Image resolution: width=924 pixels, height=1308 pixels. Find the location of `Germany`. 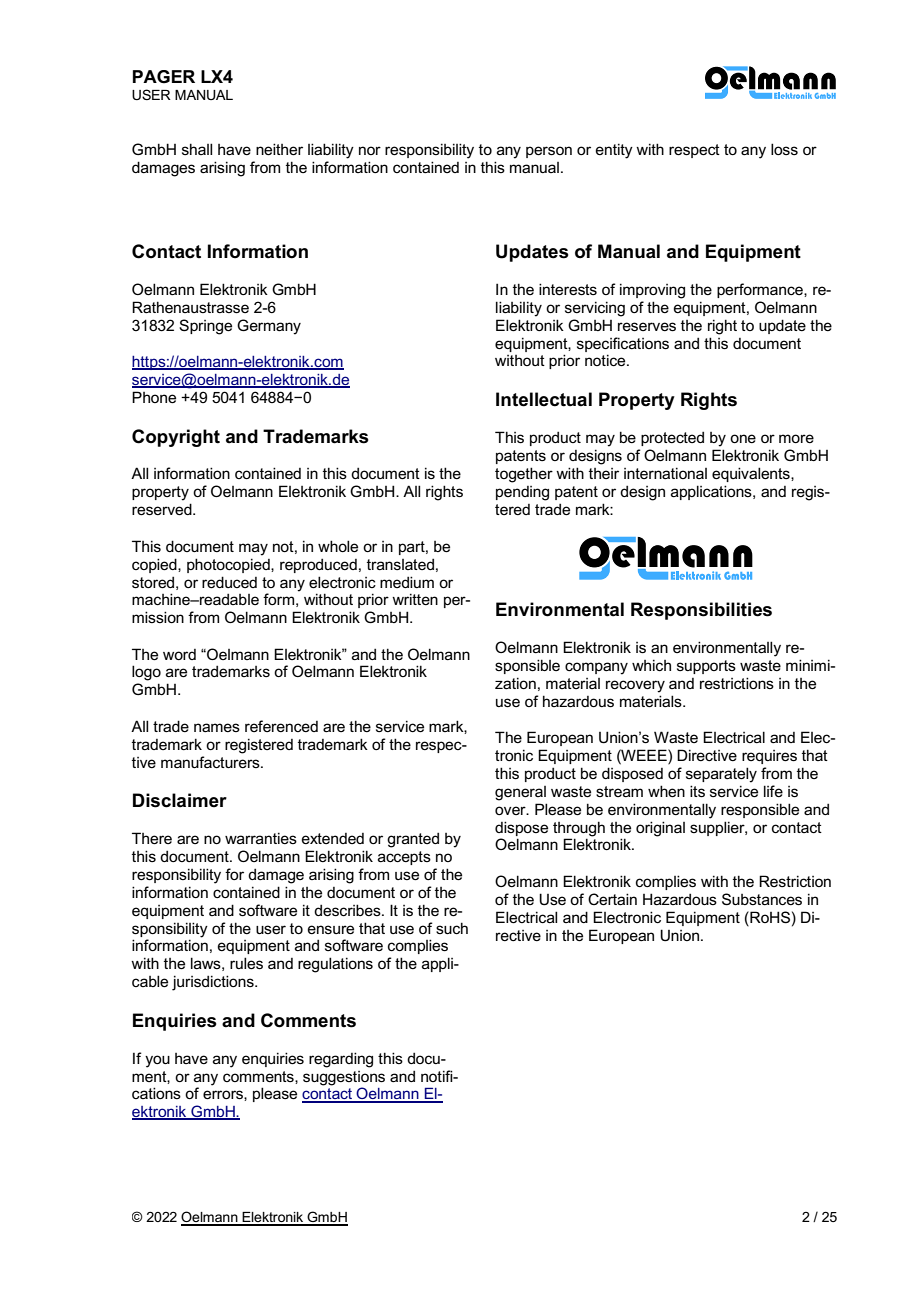

Germany is located at coordinates (269, 327).
